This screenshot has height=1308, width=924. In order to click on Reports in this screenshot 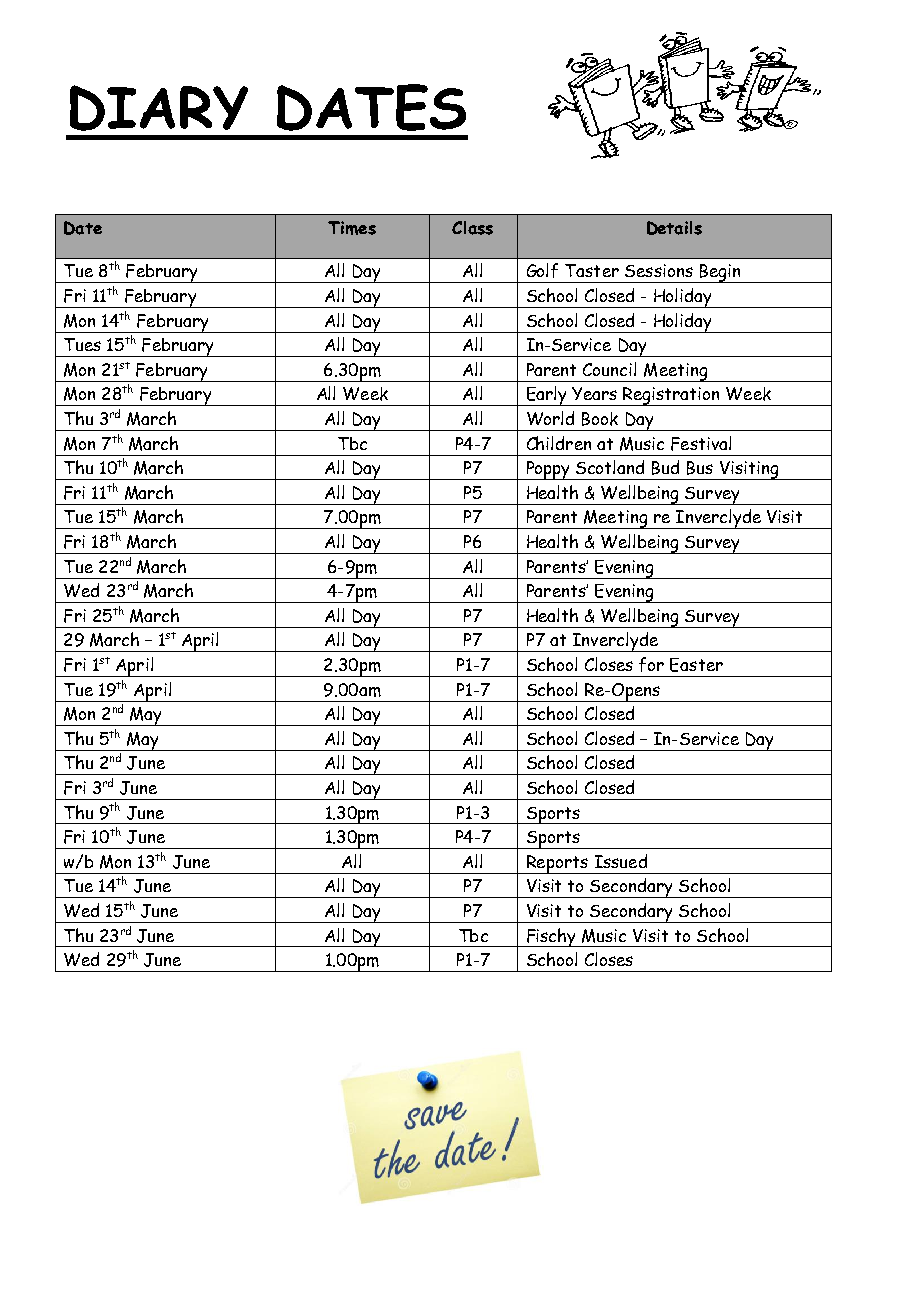, I will do `click(557, 864)`.
